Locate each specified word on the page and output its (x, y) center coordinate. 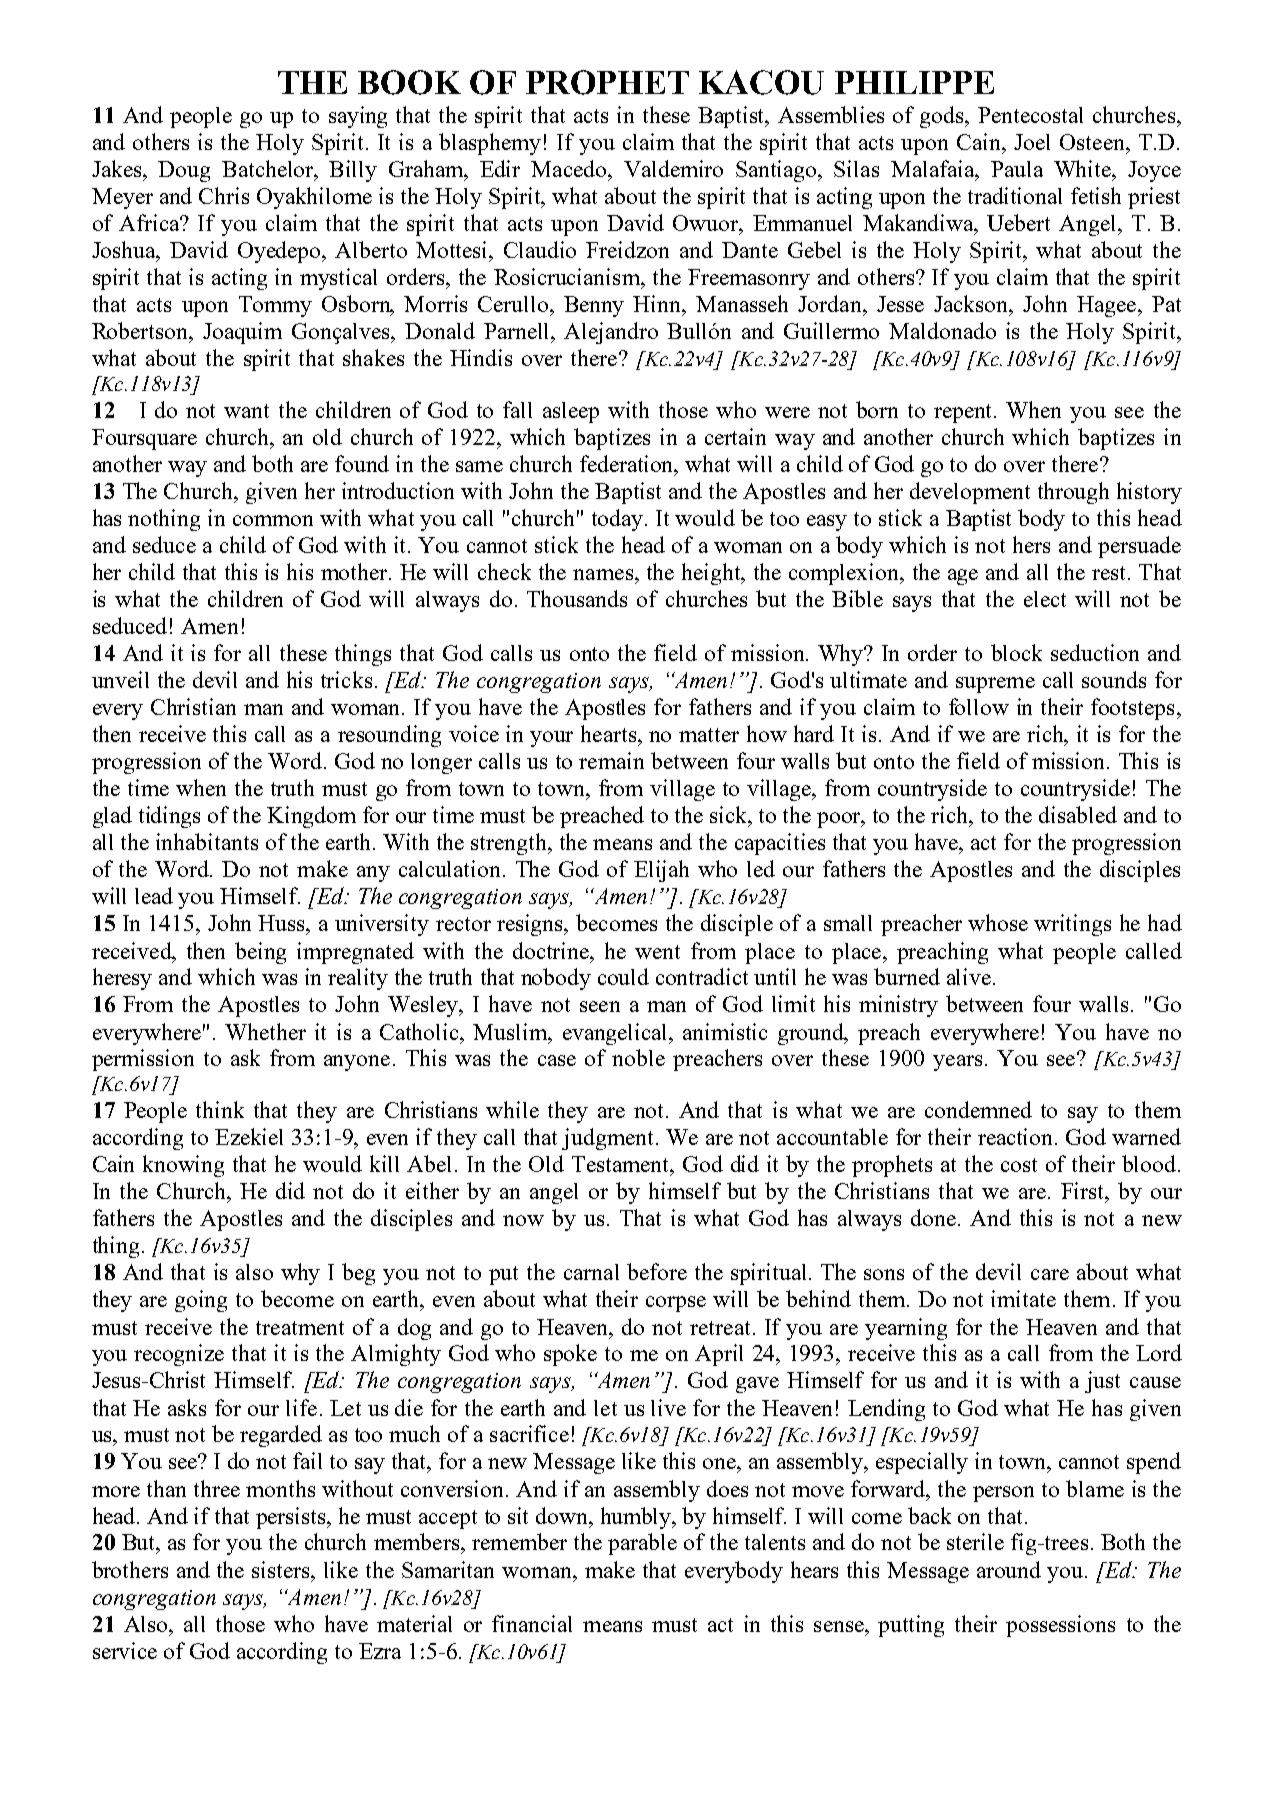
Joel (1032, 142)
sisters (282, 1569)
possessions (1060, 1626)
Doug (184, 171)
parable (642, 1544)
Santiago (777, 171)
